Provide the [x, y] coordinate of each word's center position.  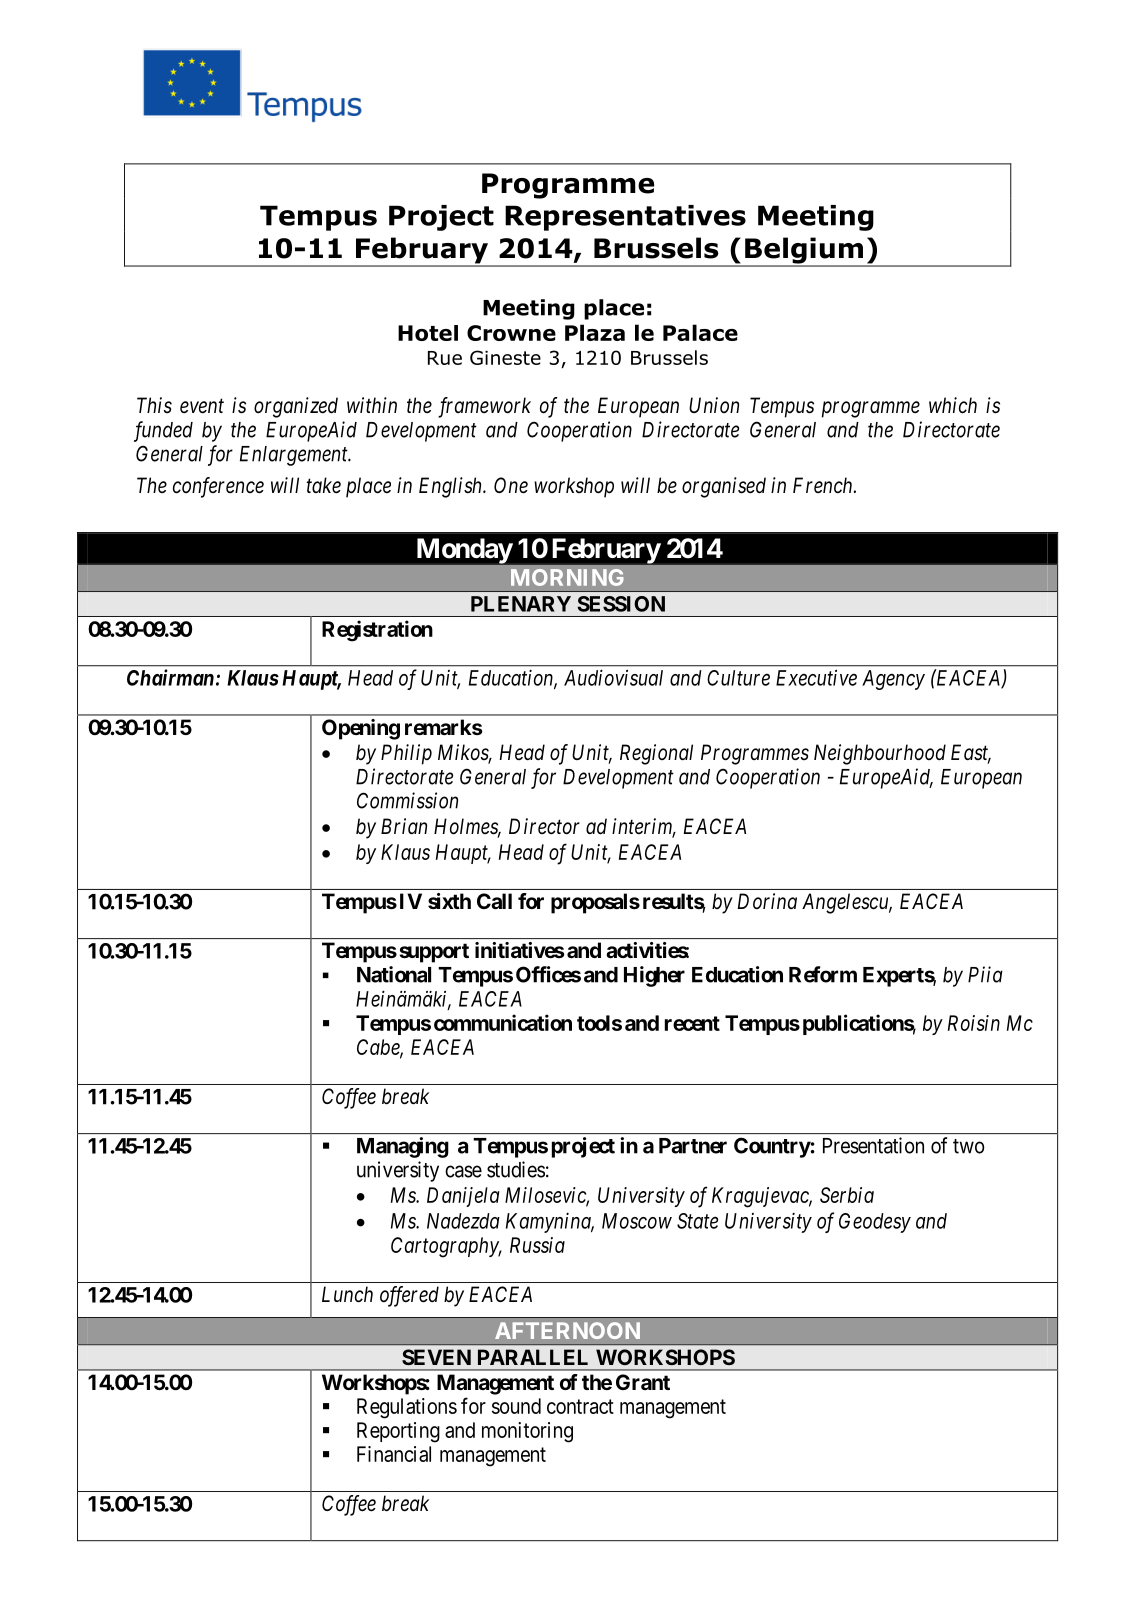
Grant [643, 1382]
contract [580, 1406]
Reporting [398, 1432]
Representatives [625, 218]
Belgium [804, 251]
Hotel [428, 333]
